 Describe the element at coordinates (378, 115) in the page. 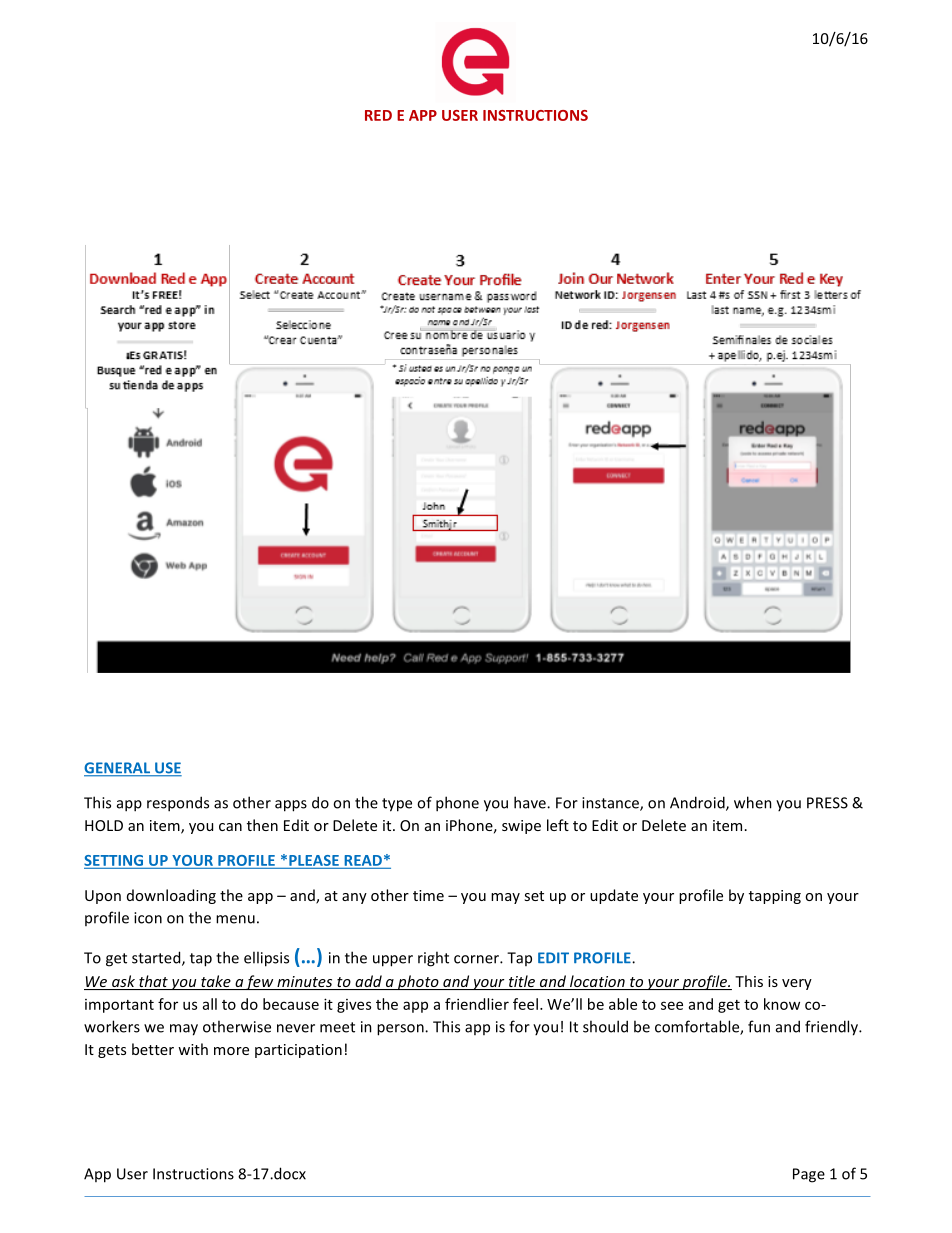

I see `RED` at that location.
